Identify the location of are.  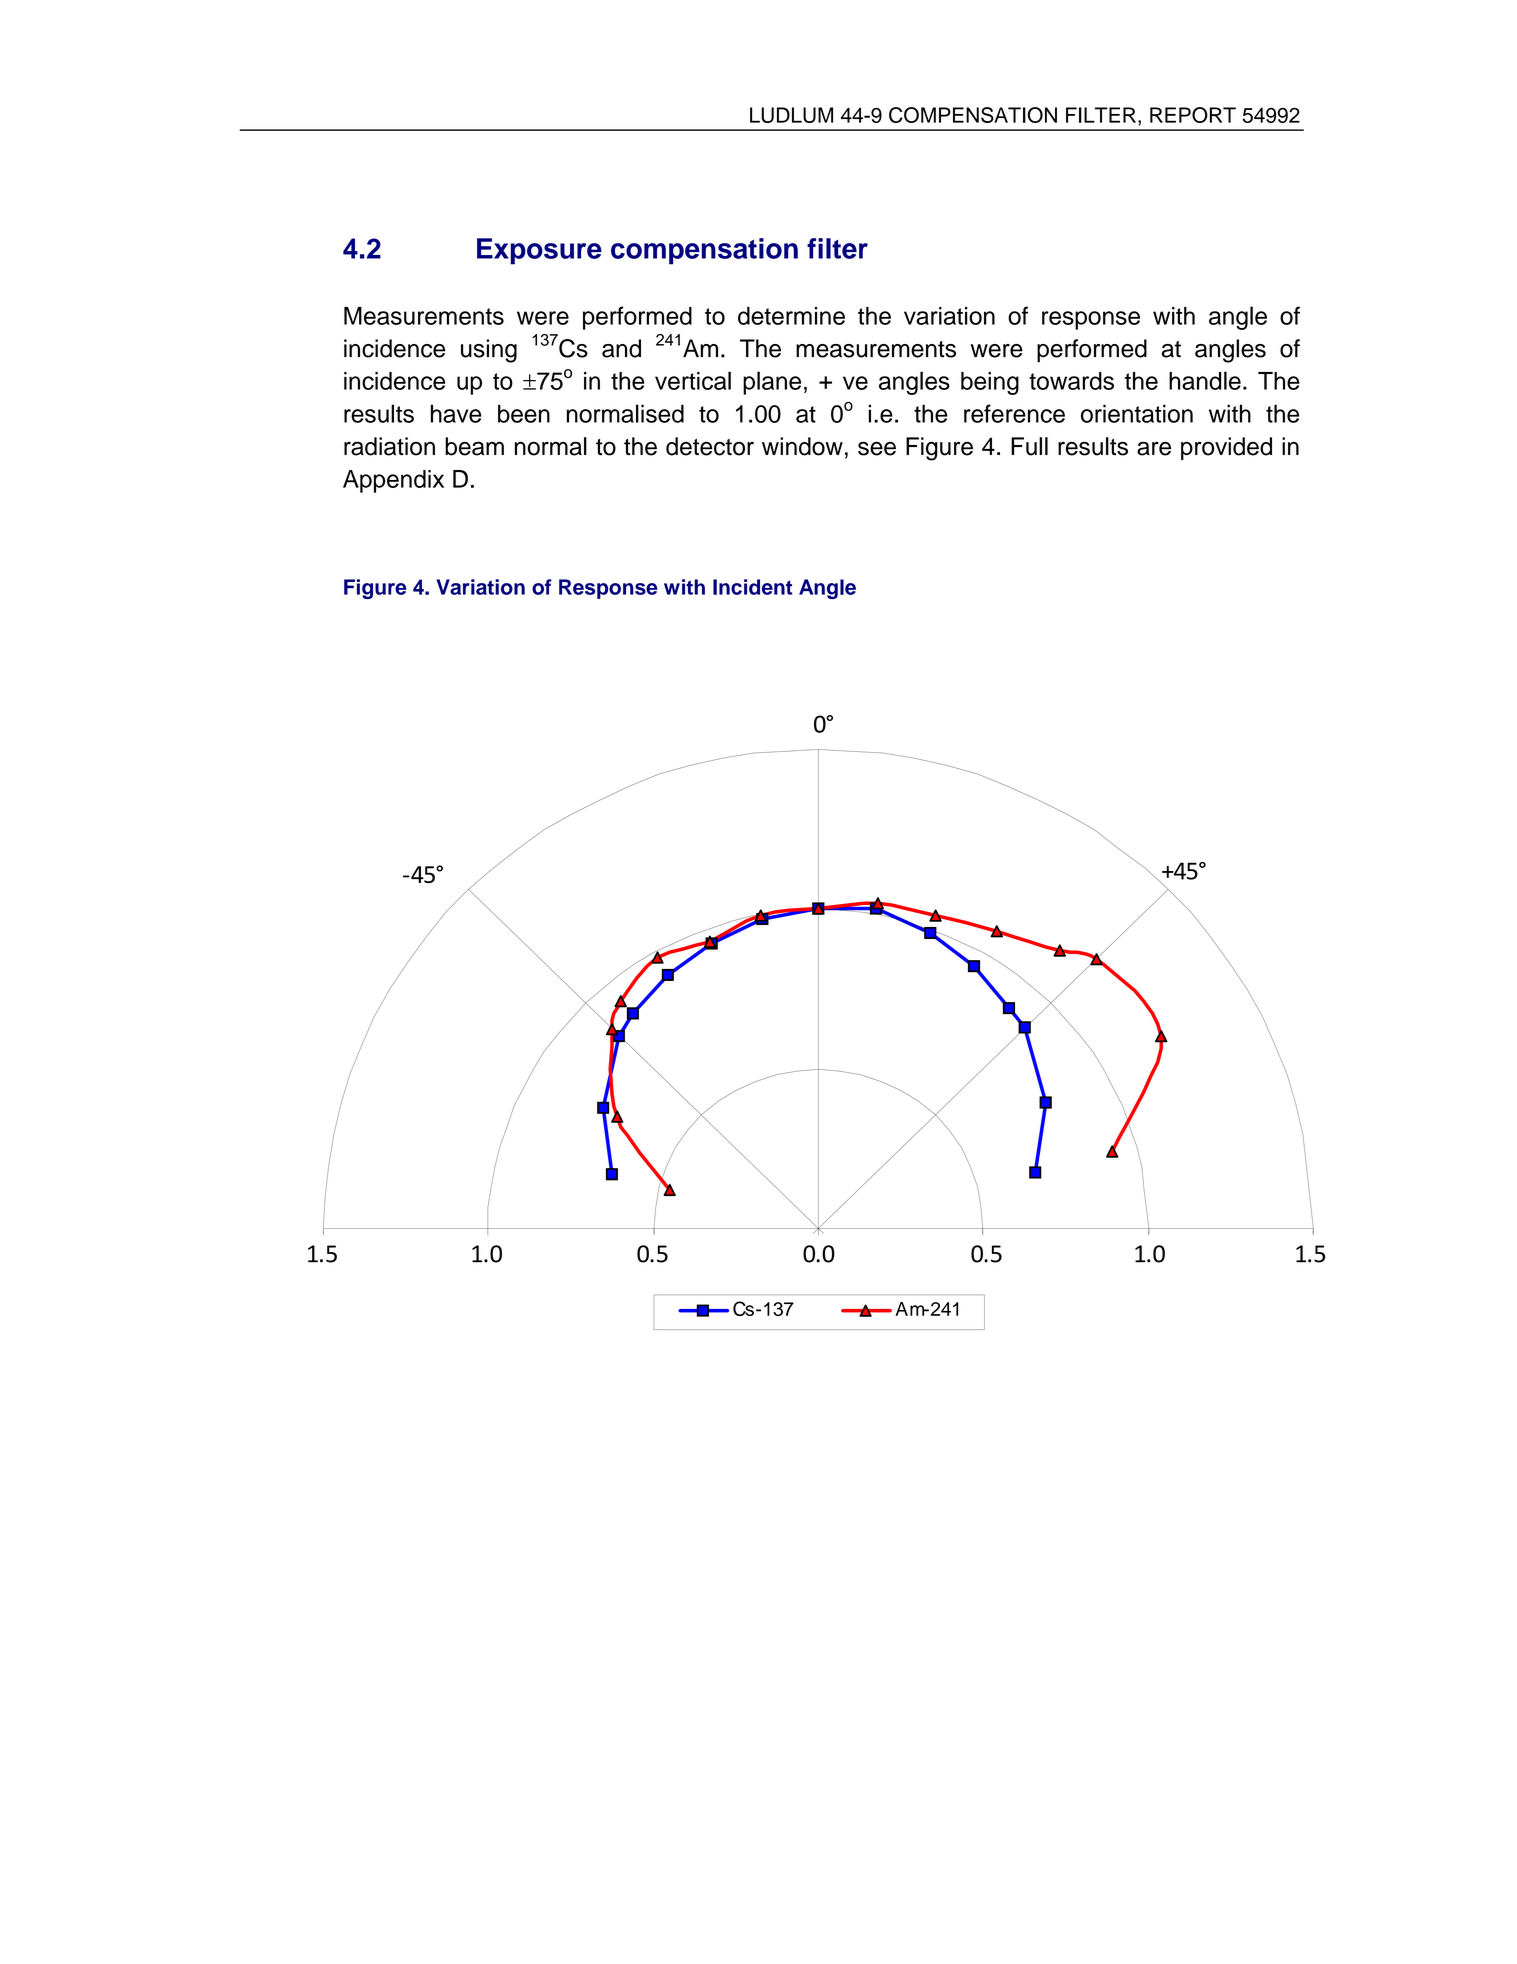
(1154, 448).
